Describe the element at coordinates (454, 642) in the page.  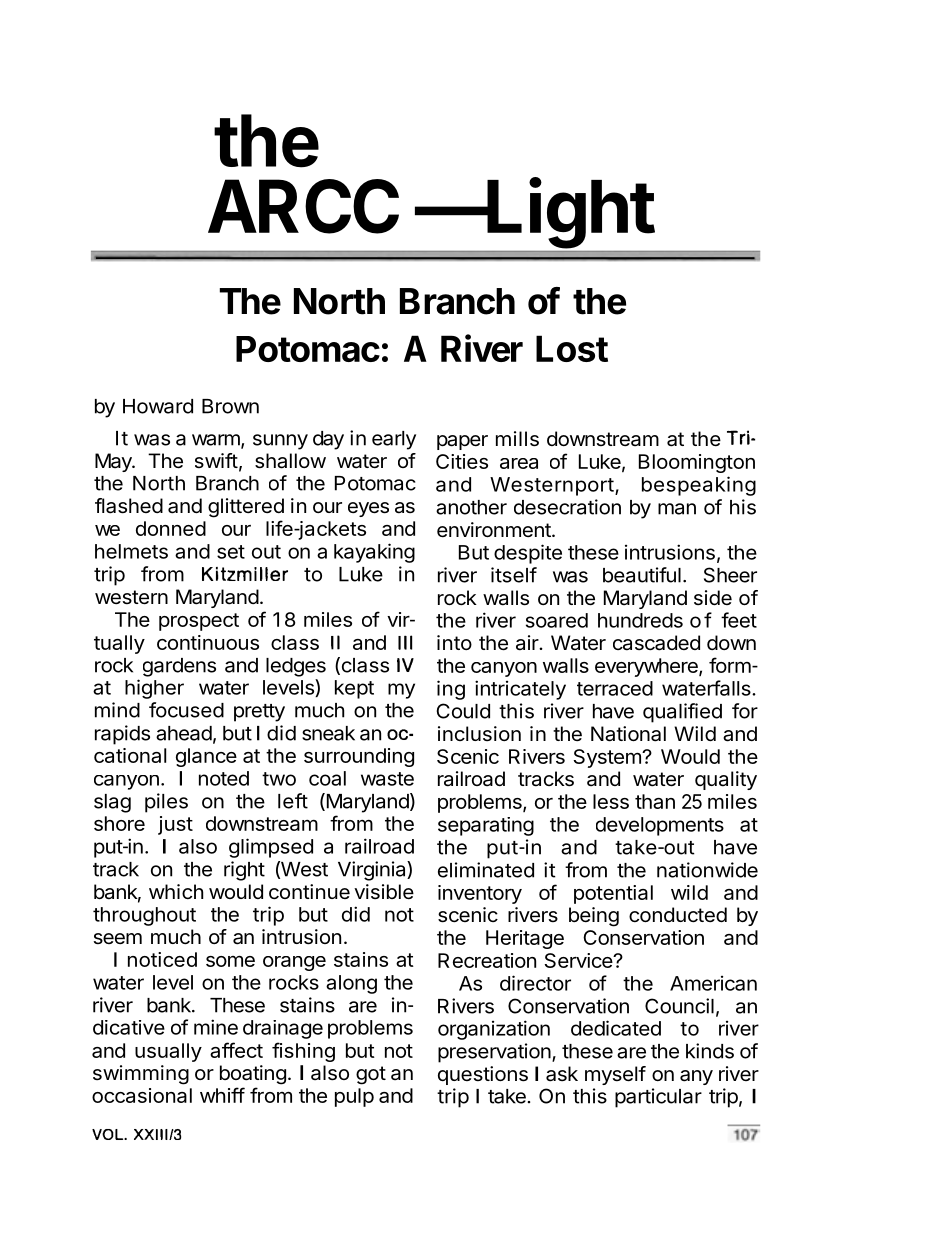
I see `into` at that location.
